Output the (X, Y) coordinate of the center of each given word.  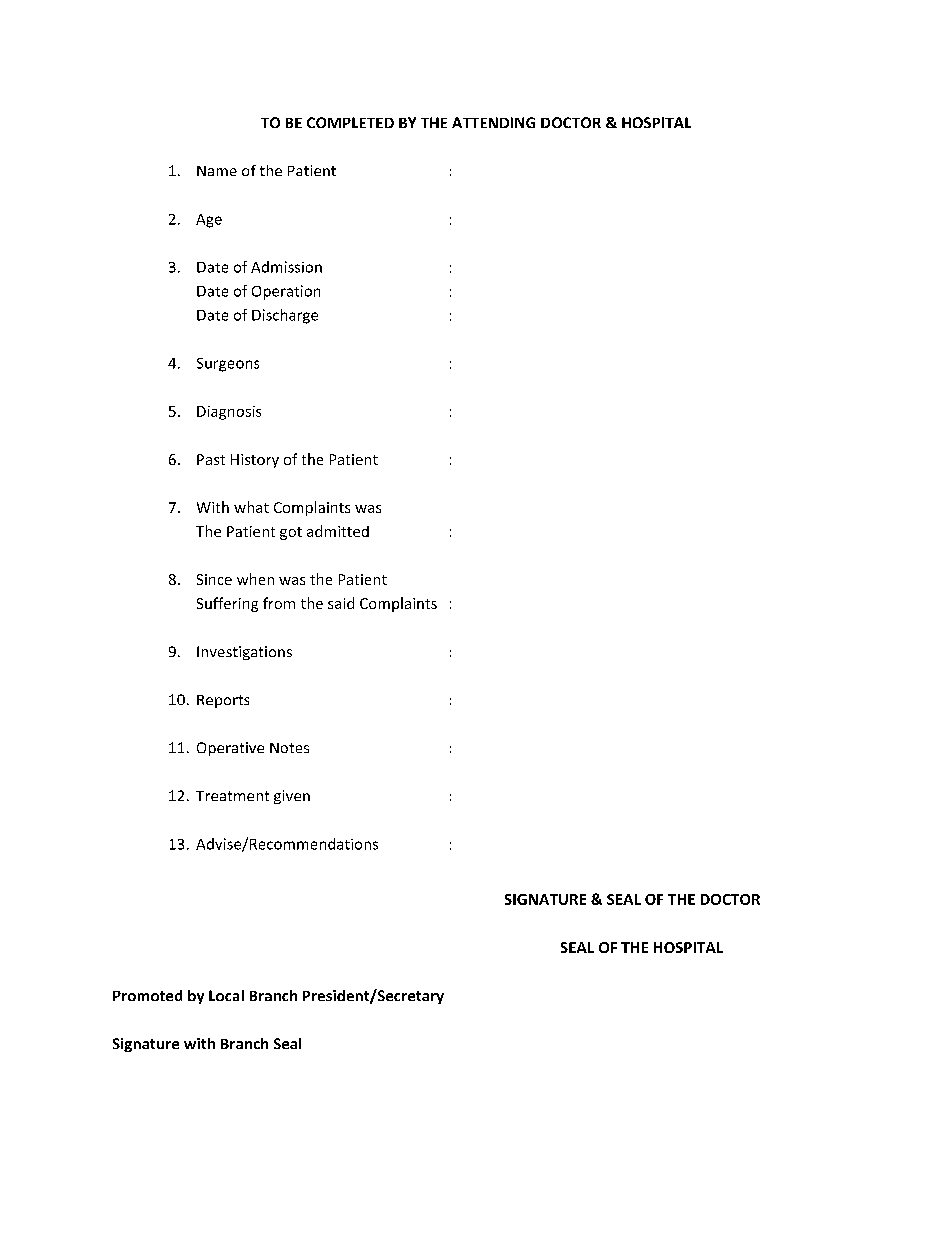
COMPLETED (350, 122)
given (292, 797)
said (341, 603)
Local (226, 995)
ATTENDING (493, 122)
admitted (338, 531)
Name (217, 171)
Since (214, 579)
